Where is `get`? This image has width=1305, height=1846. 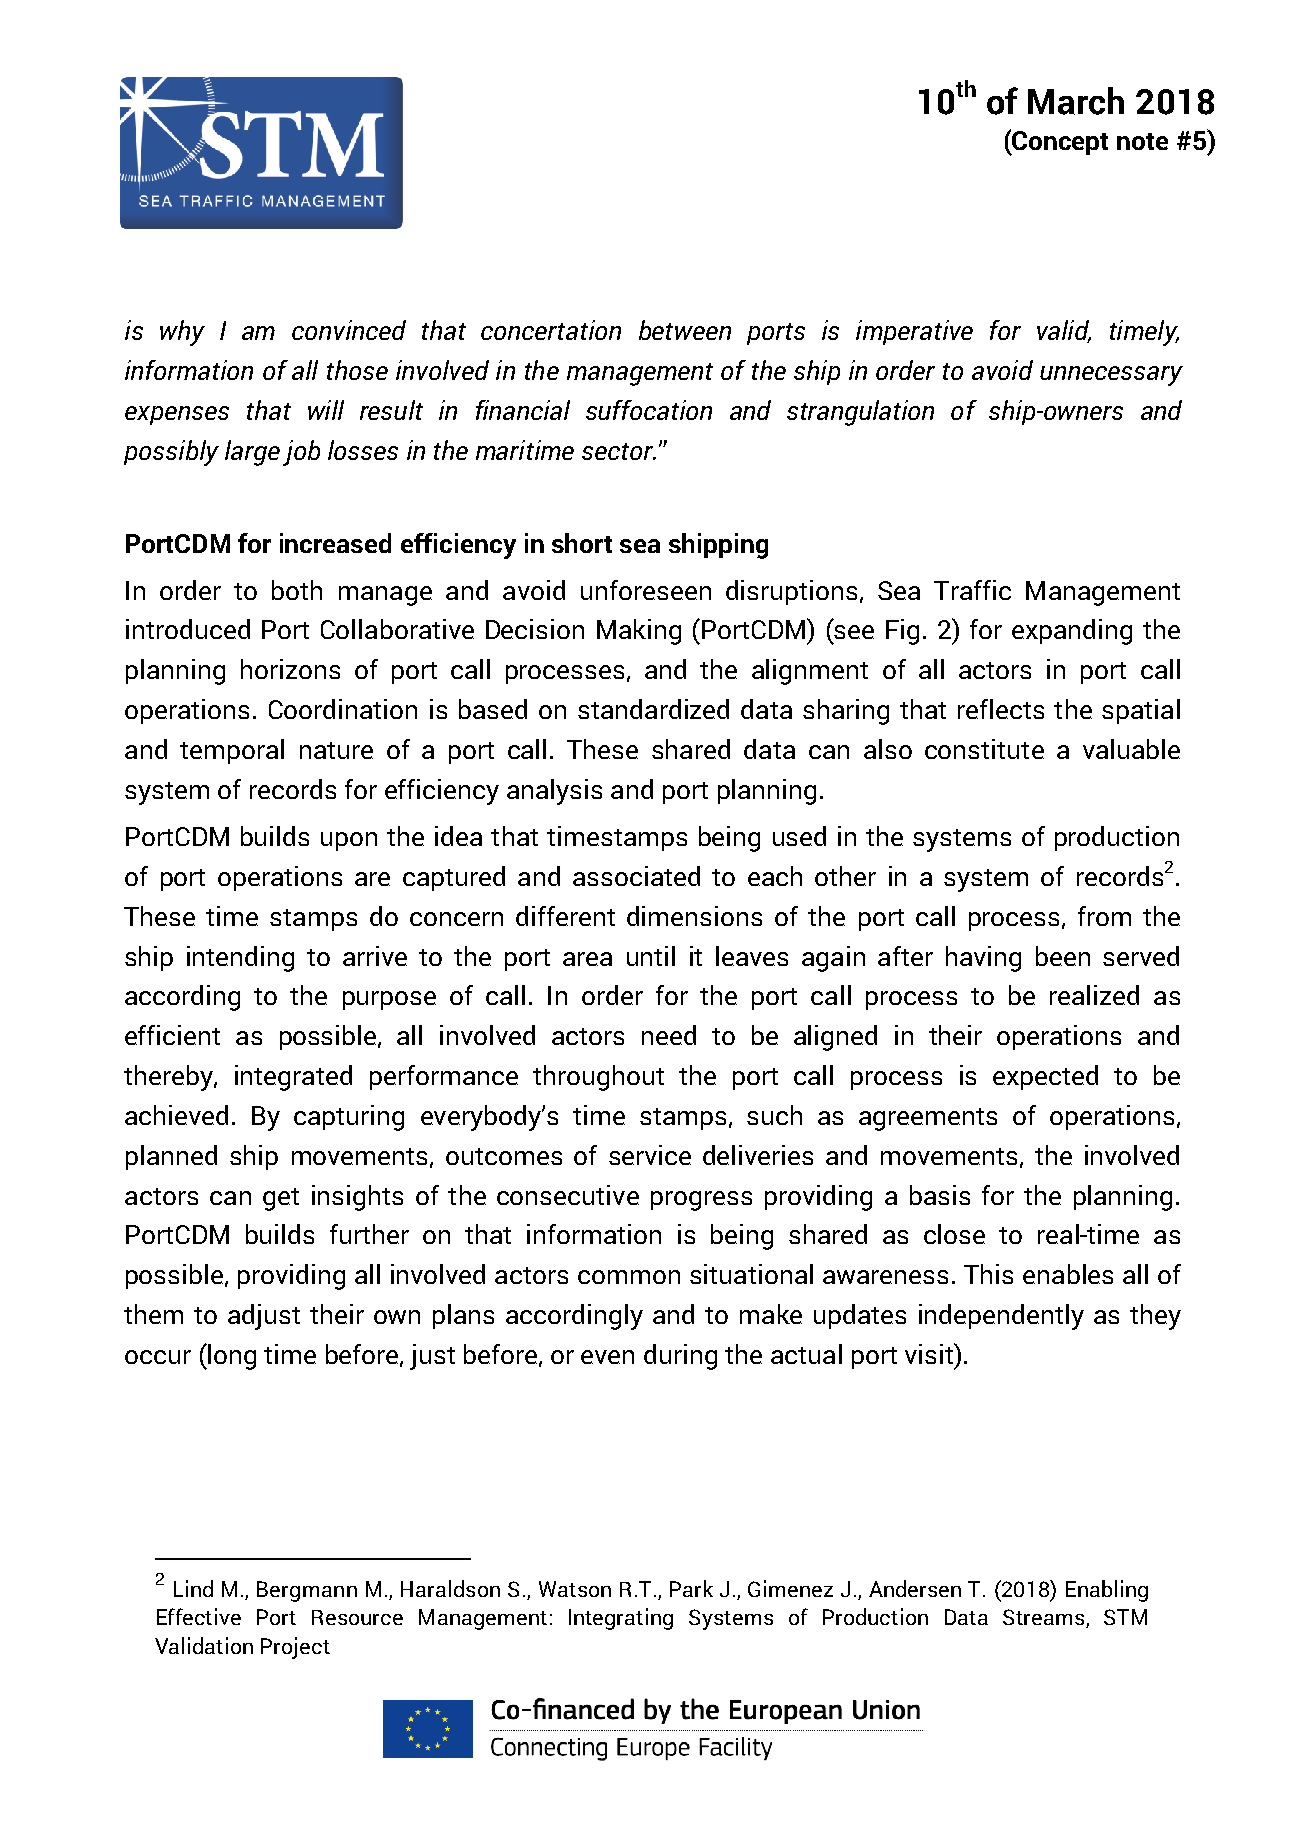
get is located at coordinates (281, 1199).
